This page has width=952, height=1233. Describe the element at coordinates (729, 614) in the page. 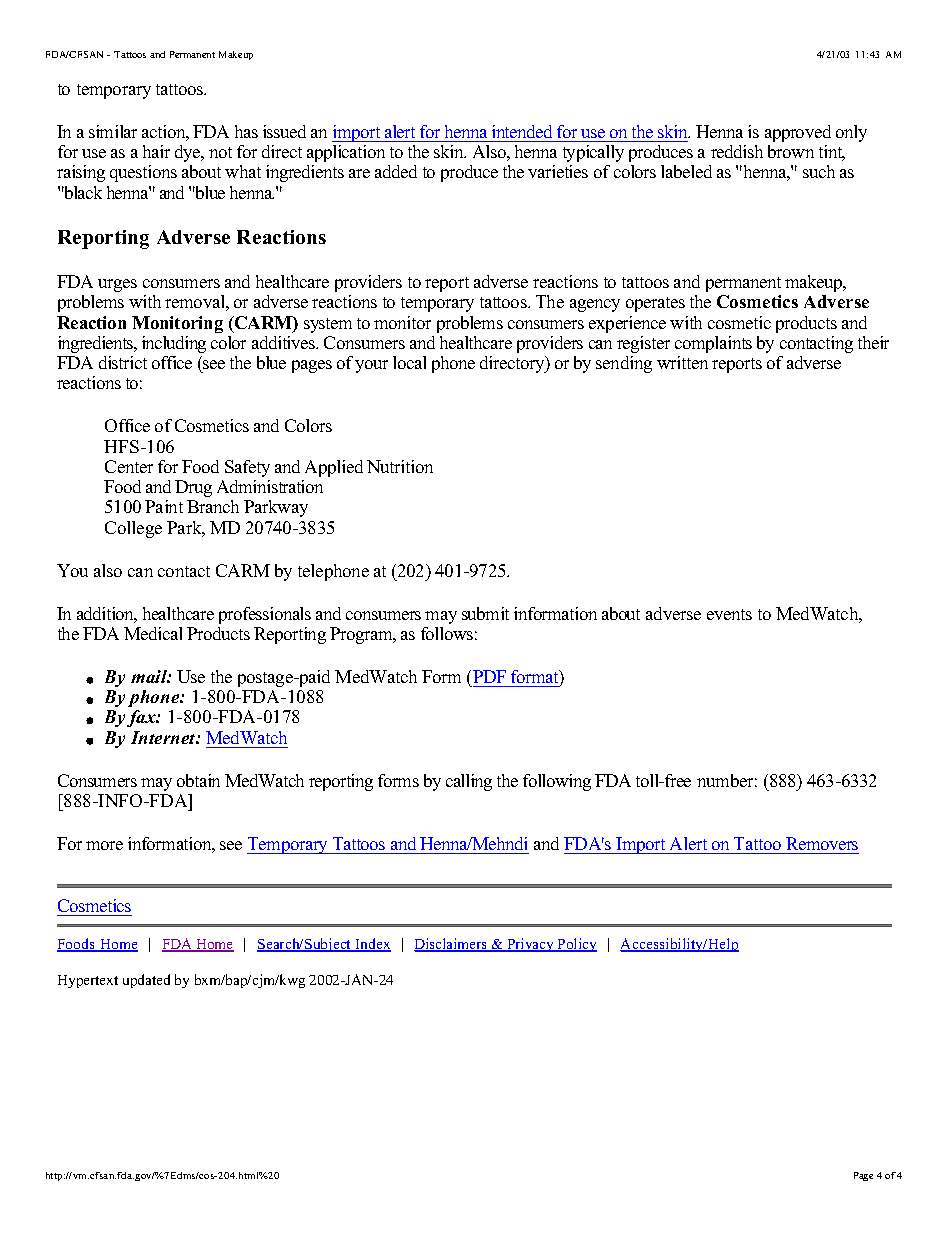

I see `events` at that location.
